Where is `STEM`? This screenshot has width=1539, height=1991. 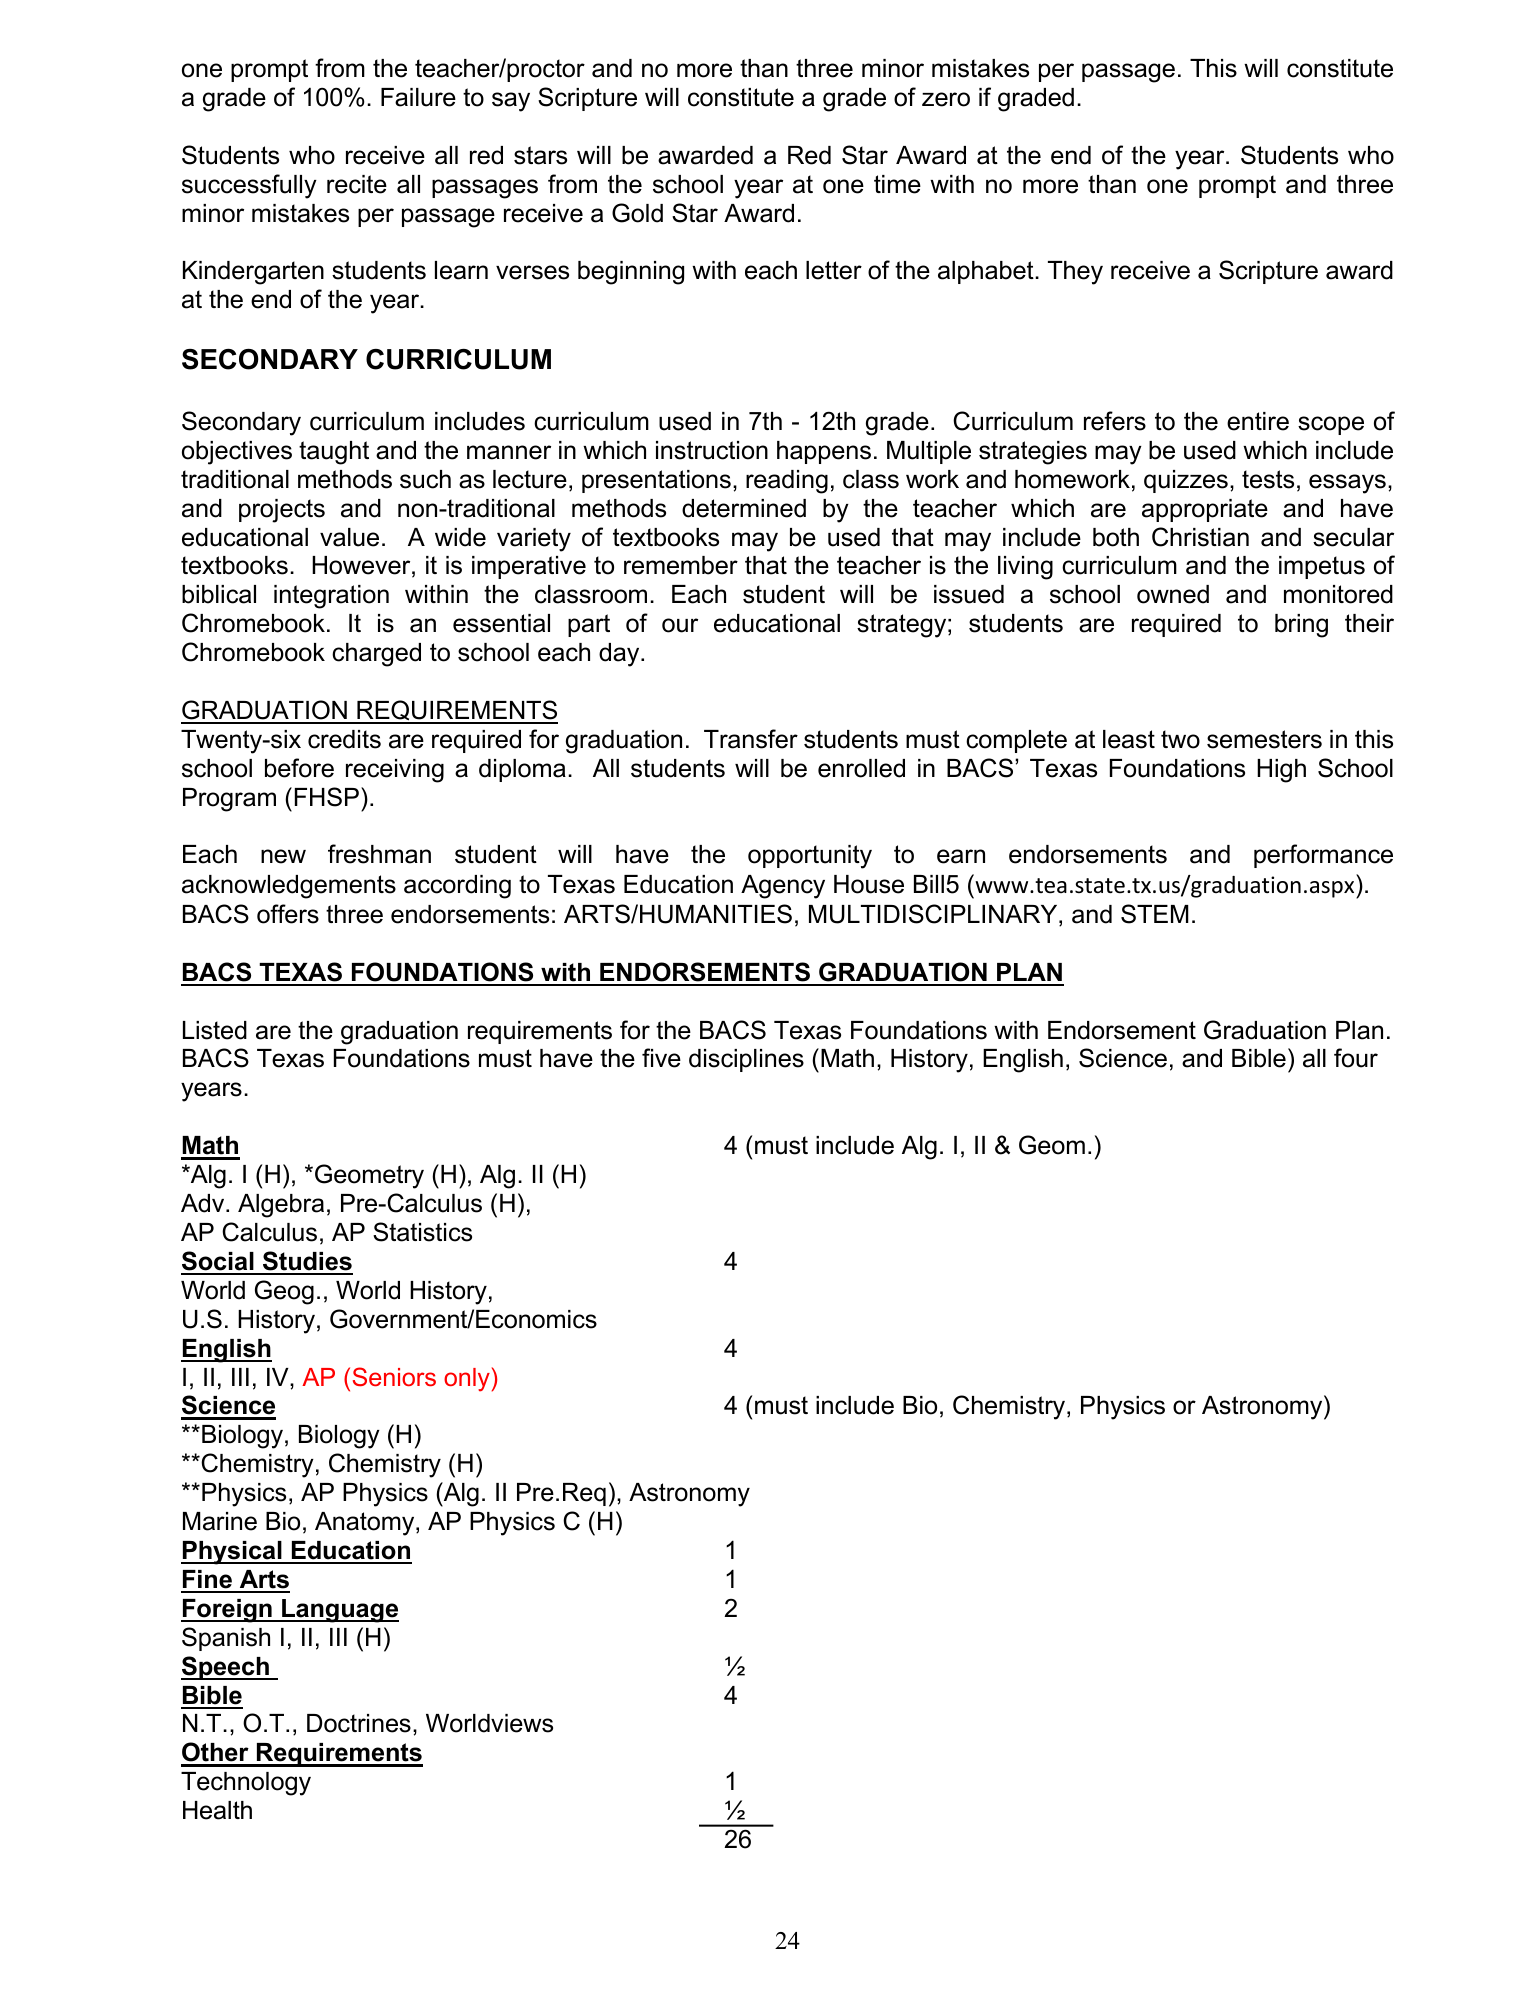
STEM is located at coordinates (1155, 914).
